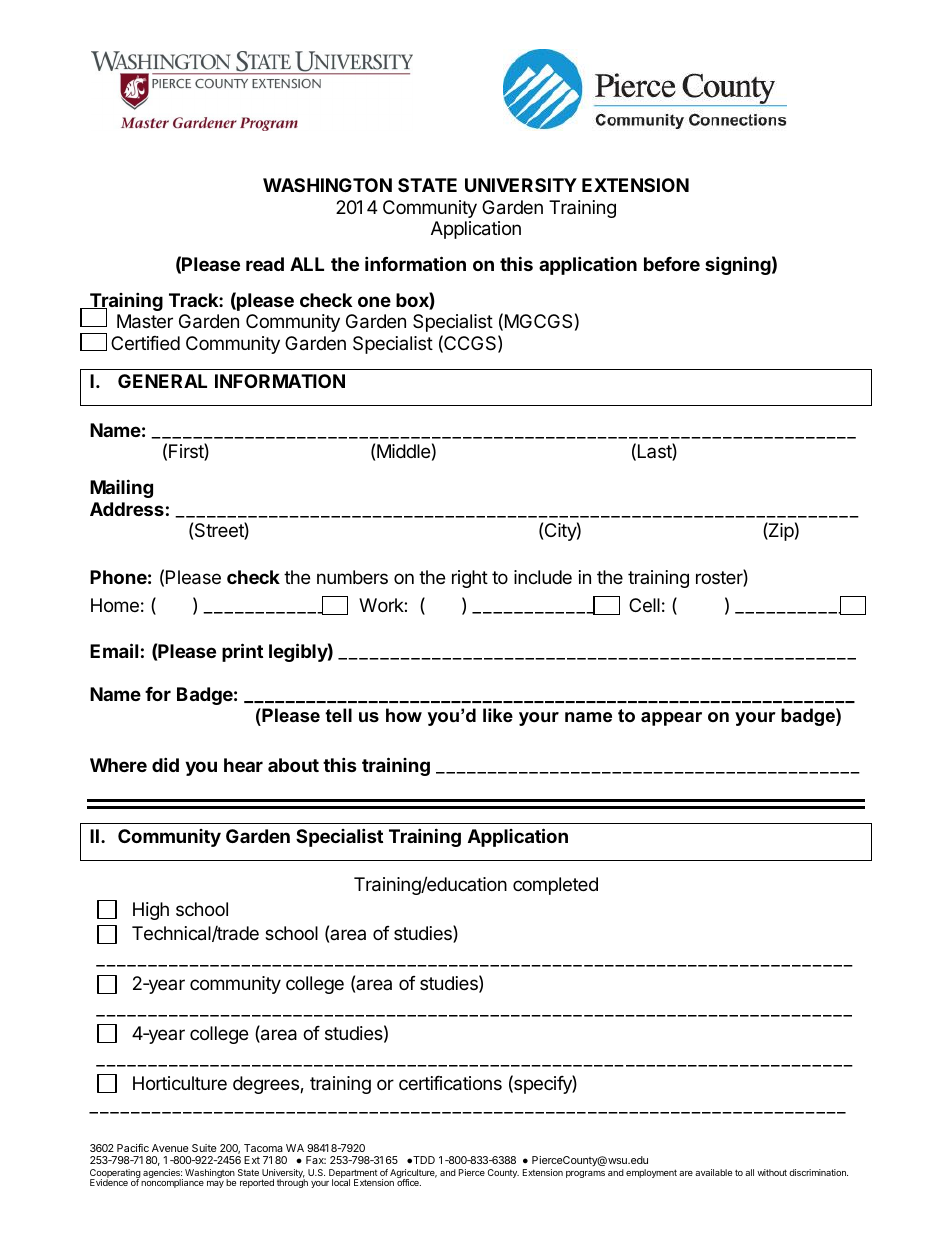 The image size is (952, 1233). I want to click on Address, so click(127, 509).
